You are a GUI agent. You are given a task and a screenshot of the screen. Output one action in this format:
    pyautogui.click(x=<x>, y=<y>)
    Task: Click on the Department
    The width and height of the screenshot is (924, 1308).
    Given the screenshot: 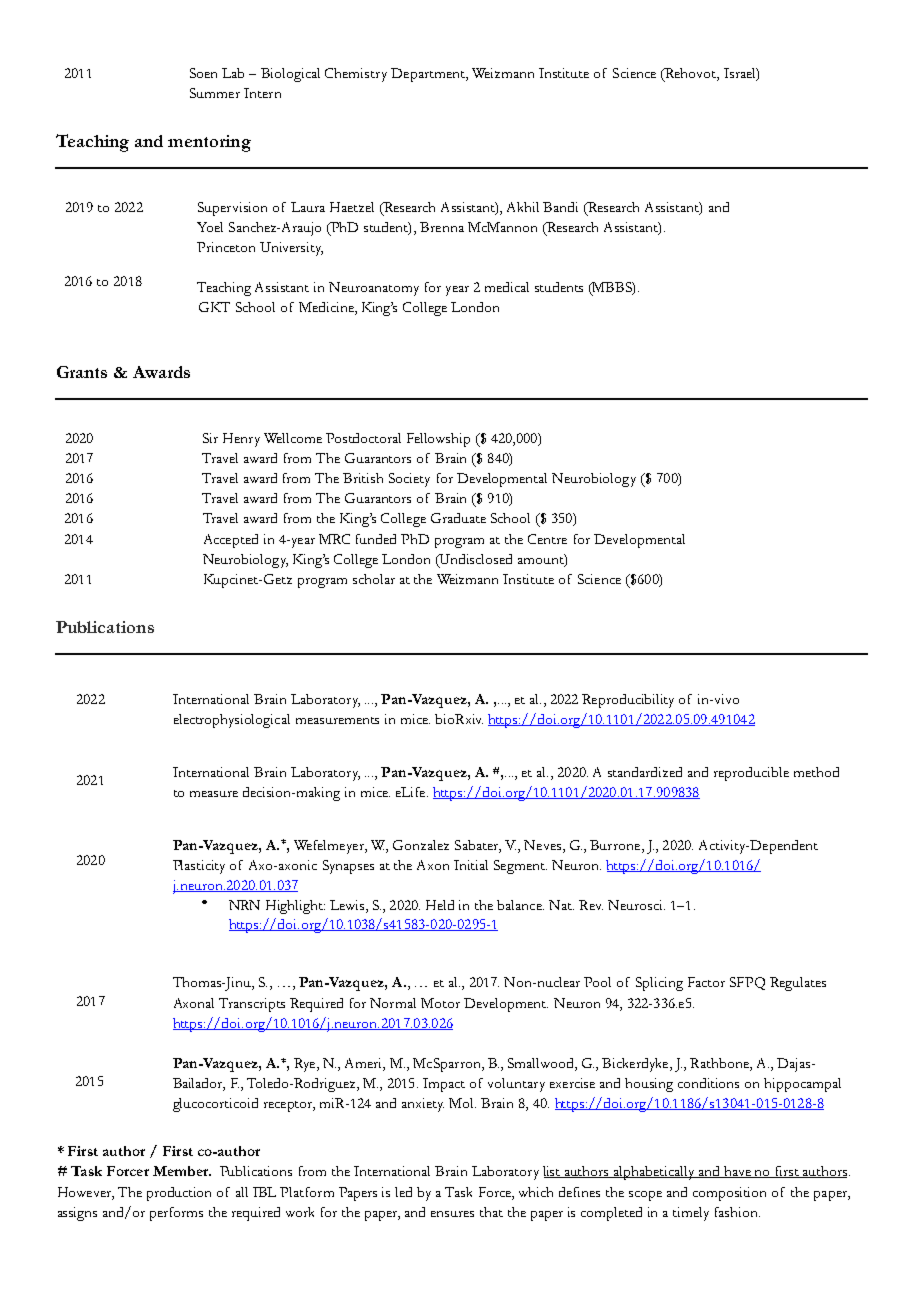 What is the action you would take?
    pyautogui.click(x=429, y=75)
